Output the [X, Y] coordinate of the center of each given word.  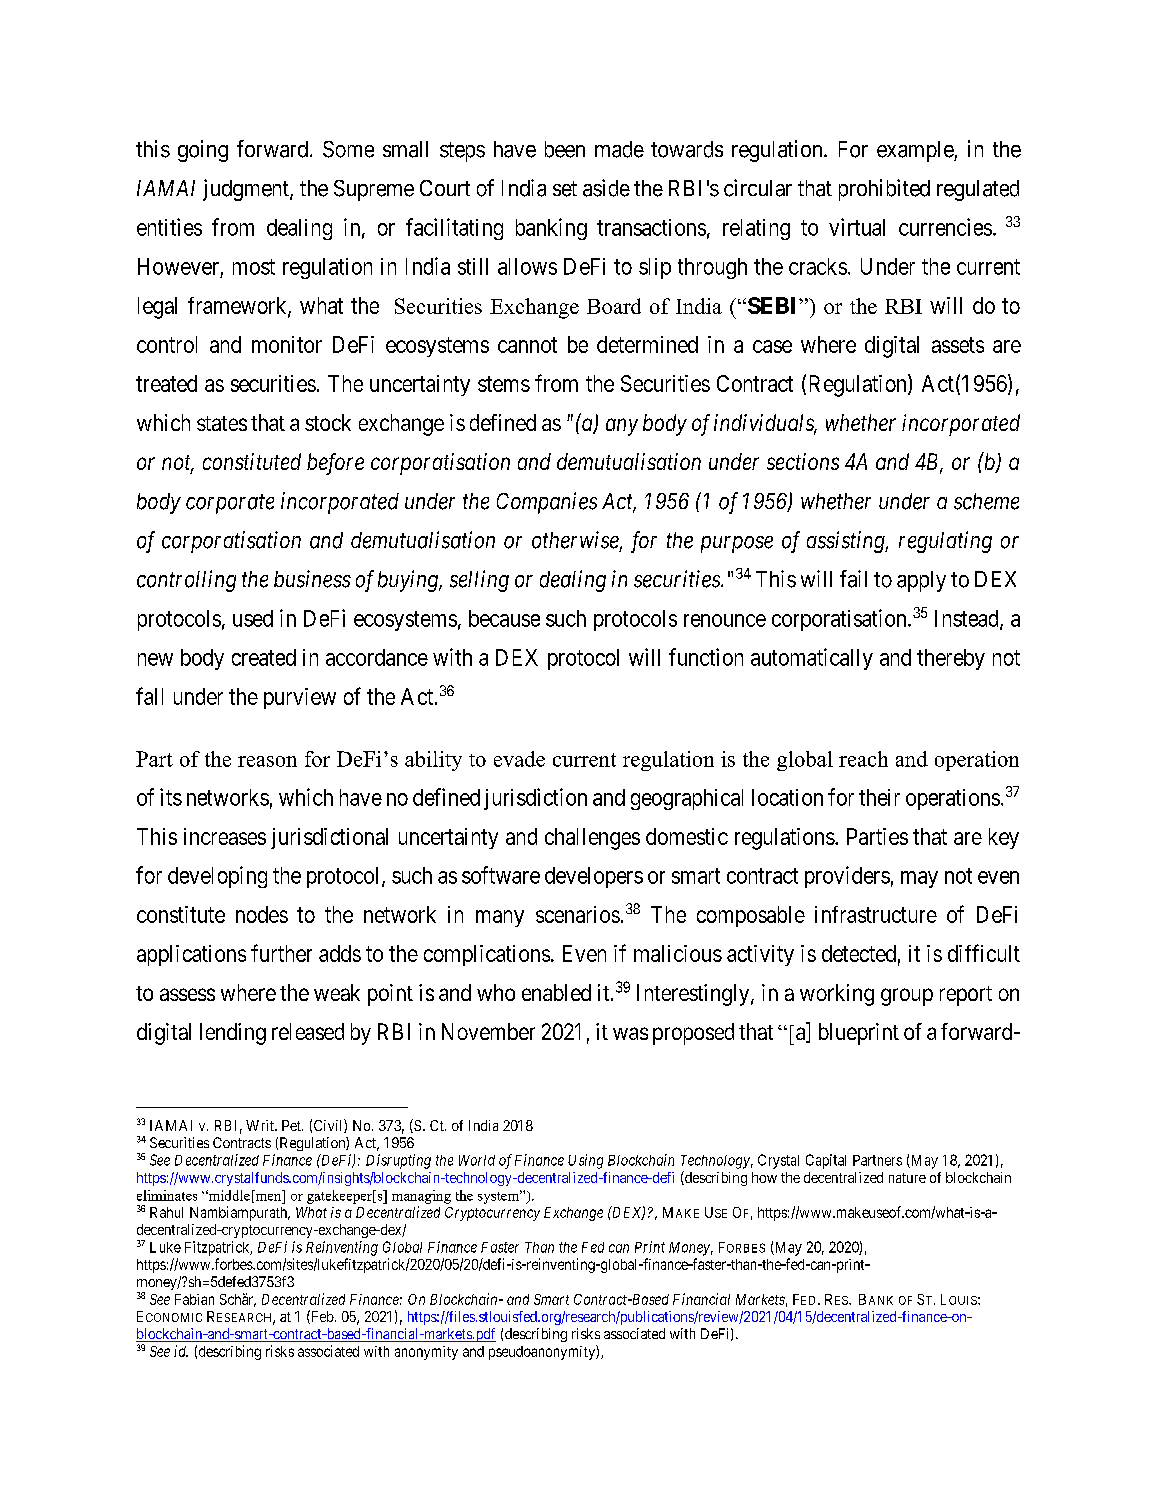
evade [519, 759]
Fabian [194, 1299]
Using [585, 1161]
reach [863, 759]
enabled [556, 992]
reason [267, 761]
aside [606, 188]
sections [803, 461]
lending [233, 1034]
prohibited [884, 190]
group [907, 997]
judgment [247, 190]
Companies [547, 503]
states [222, 423]
